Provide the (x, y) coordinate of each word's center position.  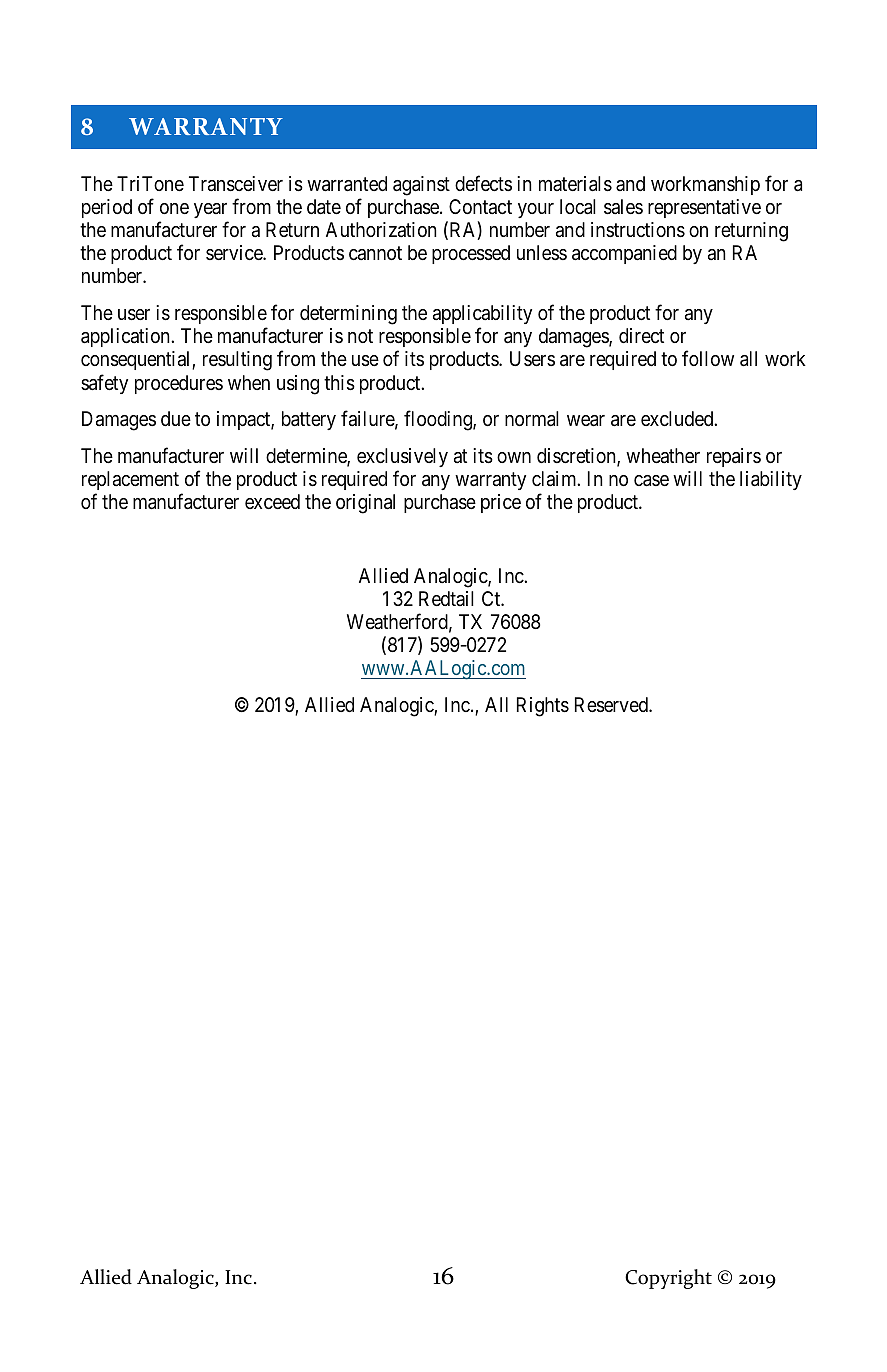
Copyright (668, 1279)
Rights (543, 707)
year (210, 210)
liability (771, 480)
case (651, 481)
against (421, 186)
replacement (130, 480)
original (365, 504)
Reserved (612, 705)
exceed (272, 501)
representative (704, 208)
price (501, 503)
